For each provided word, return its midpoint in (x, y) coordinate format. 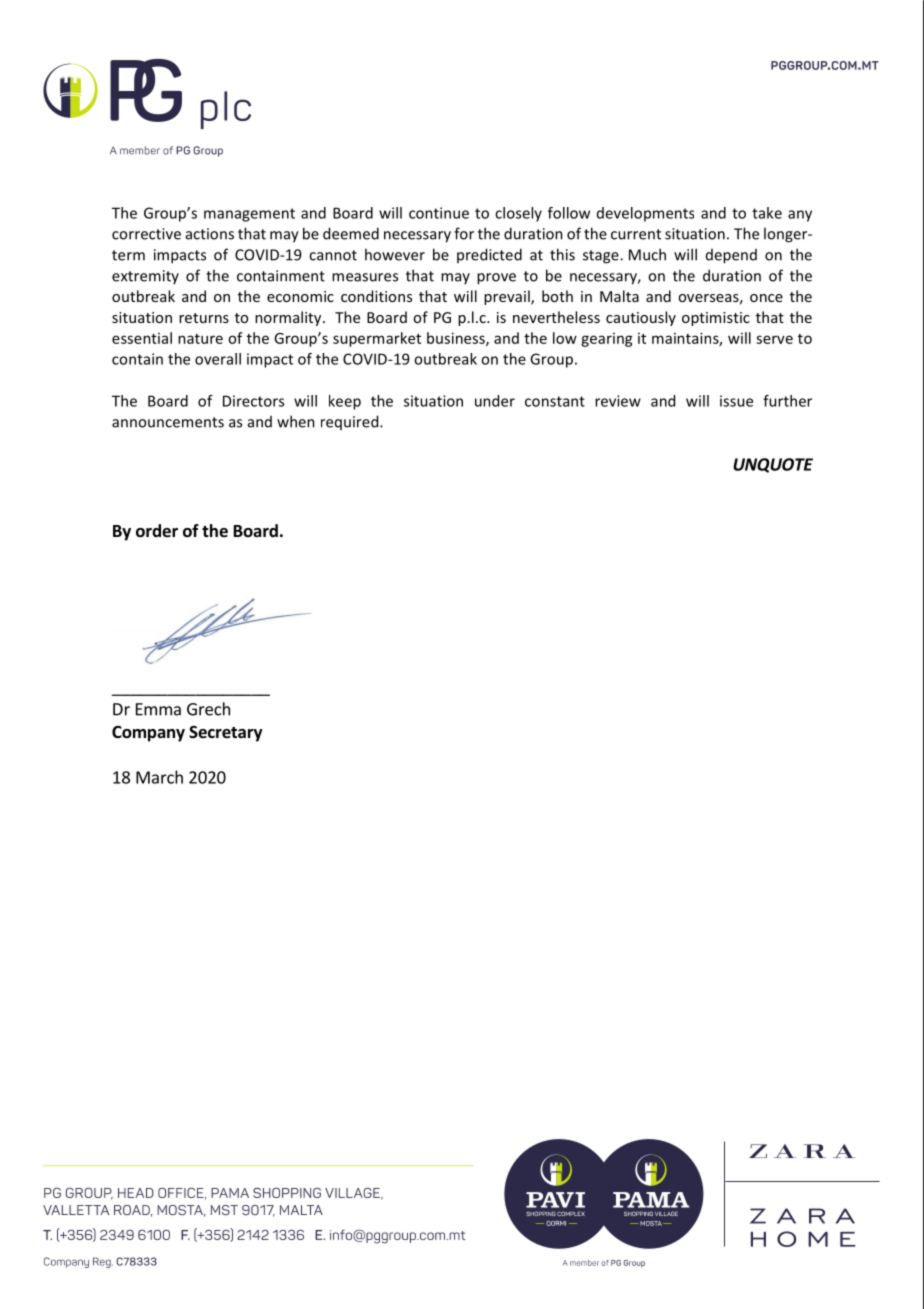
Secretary (226, 734)
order (157, 531)
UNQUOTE (773, 465)
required (351, 422)
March (159, 777)
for (464, 233)
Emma (158, 709)
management (249, 215)
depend (731, 256)
